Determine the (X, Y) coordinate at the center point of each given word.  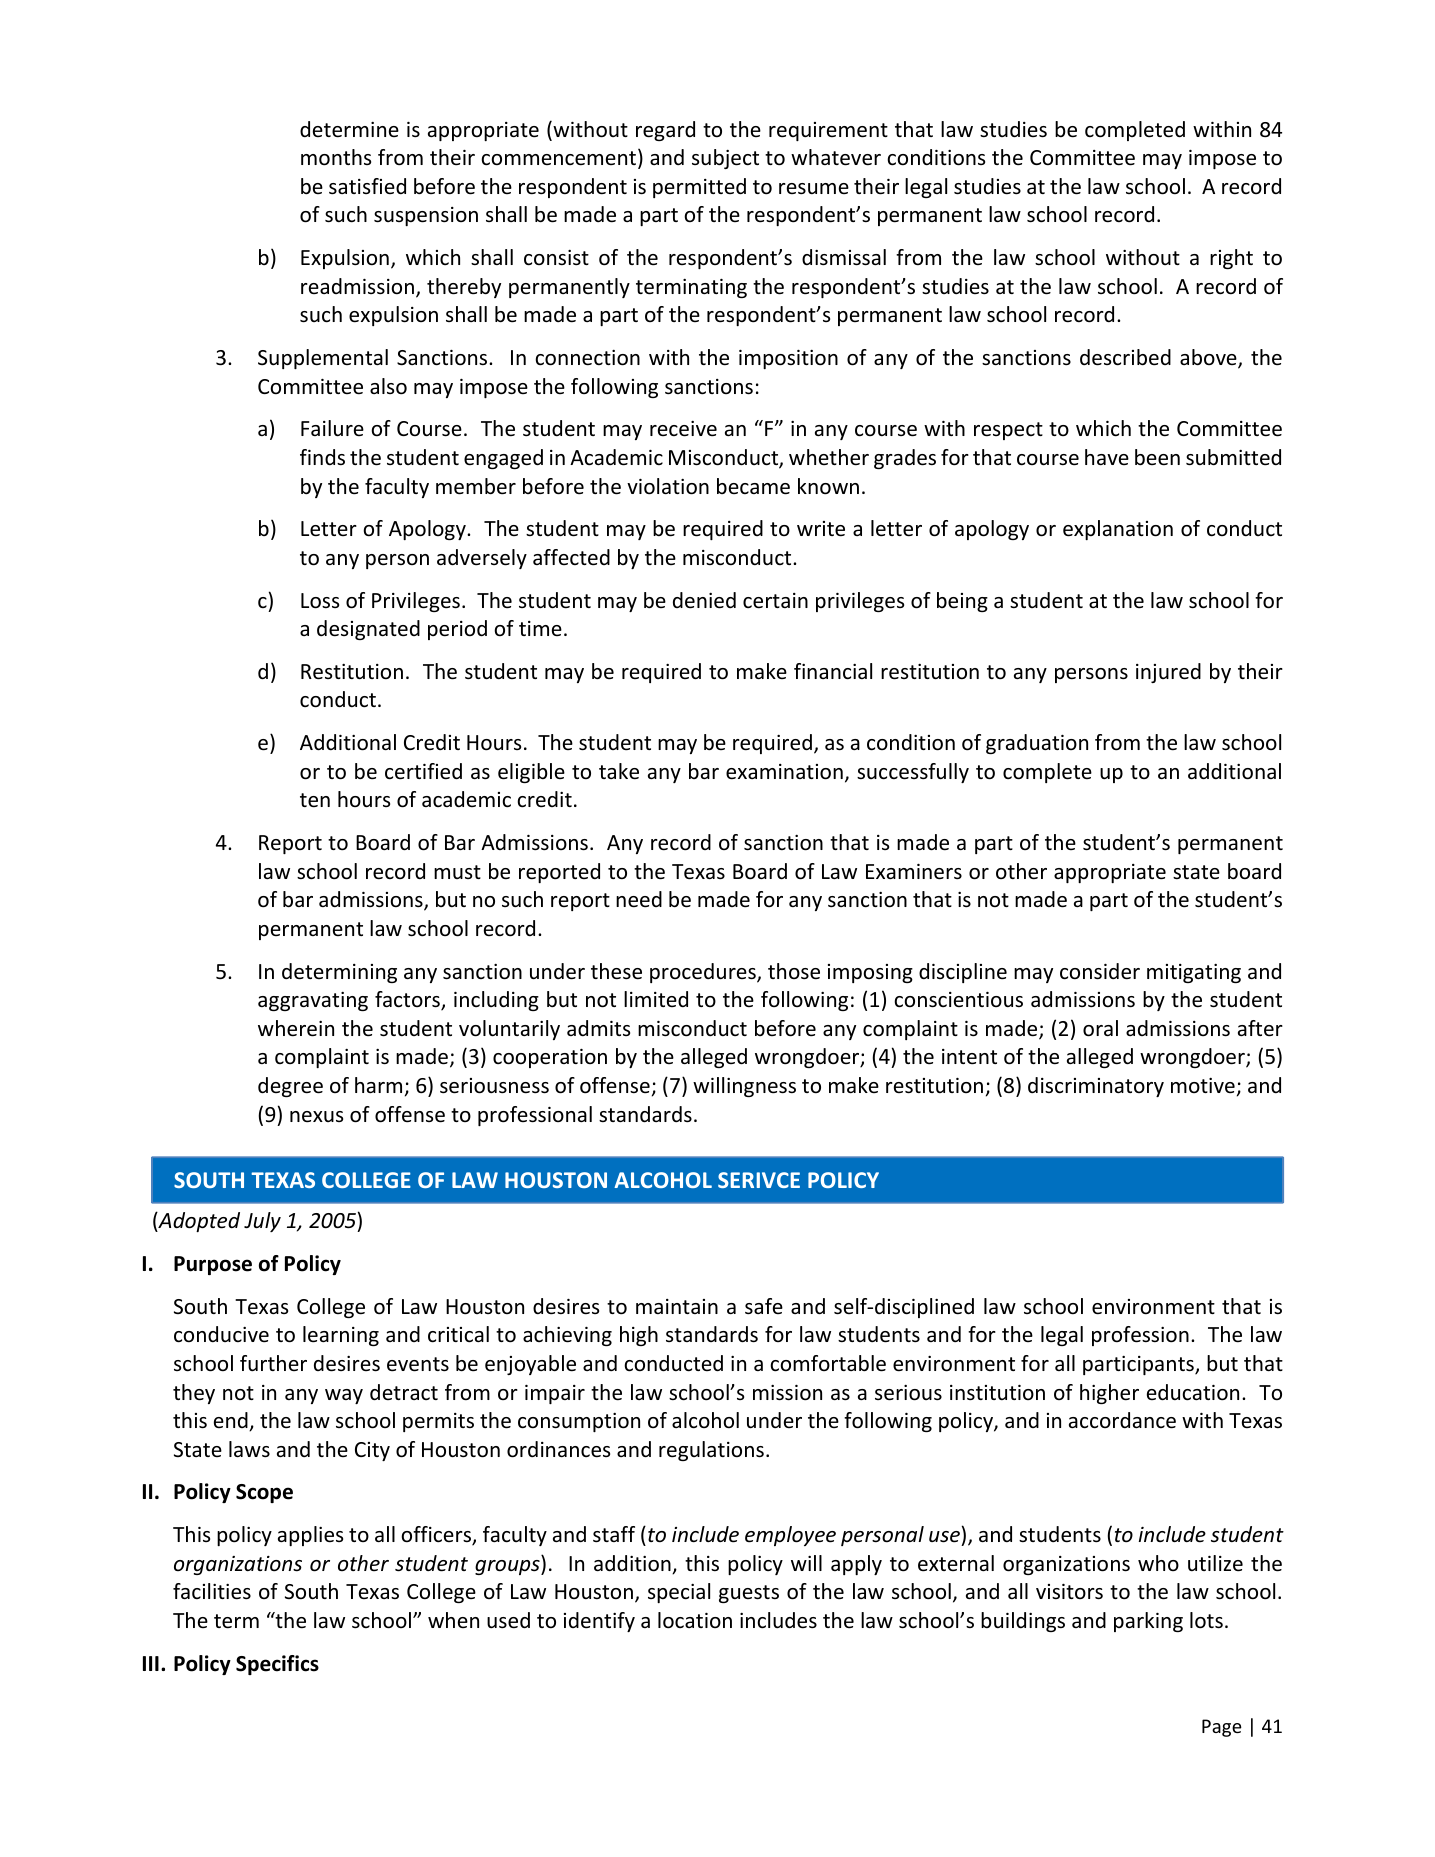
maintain (677, 1306)
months (336, 157)
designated (368, 630)
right (1231, 259)
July (262, 1222)
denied (704, 600)
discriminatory (1096, 1087)
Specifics (277, 1665)
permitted (699, 188)
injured (1168, 673)
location (695, 1620)
